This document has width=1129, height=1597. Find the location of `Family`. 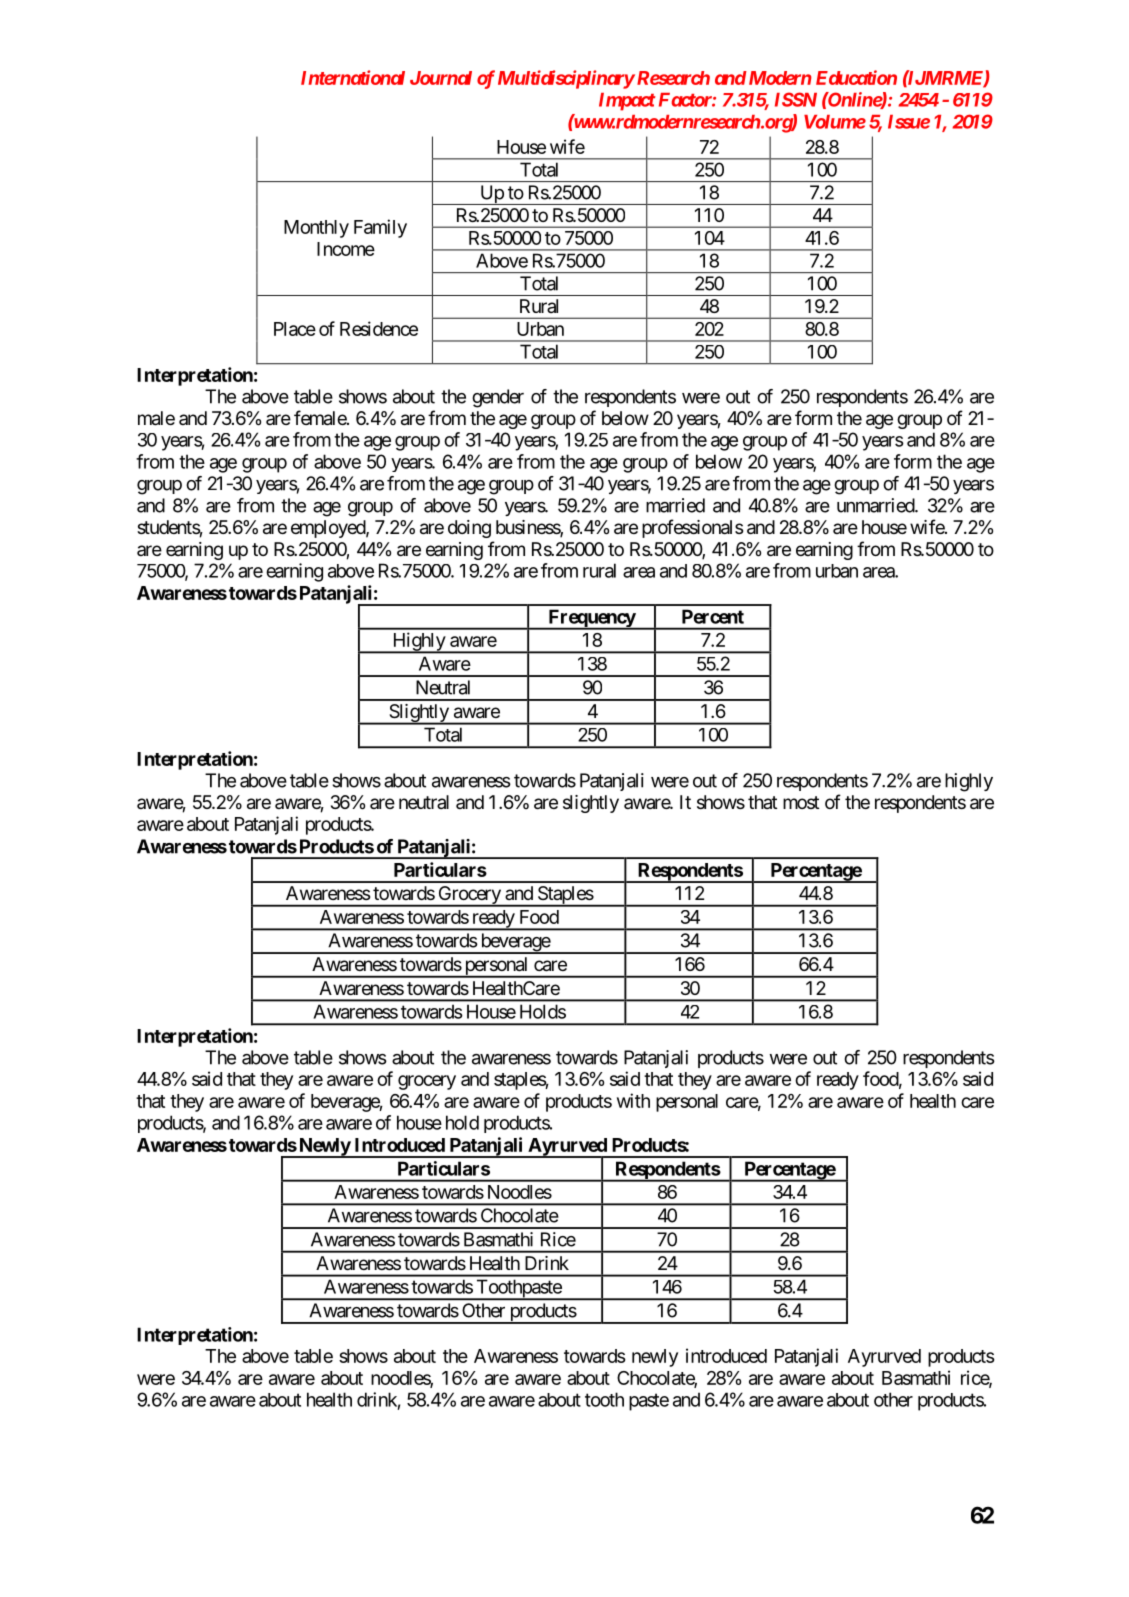

Family is located at coordinates (380, 228).
